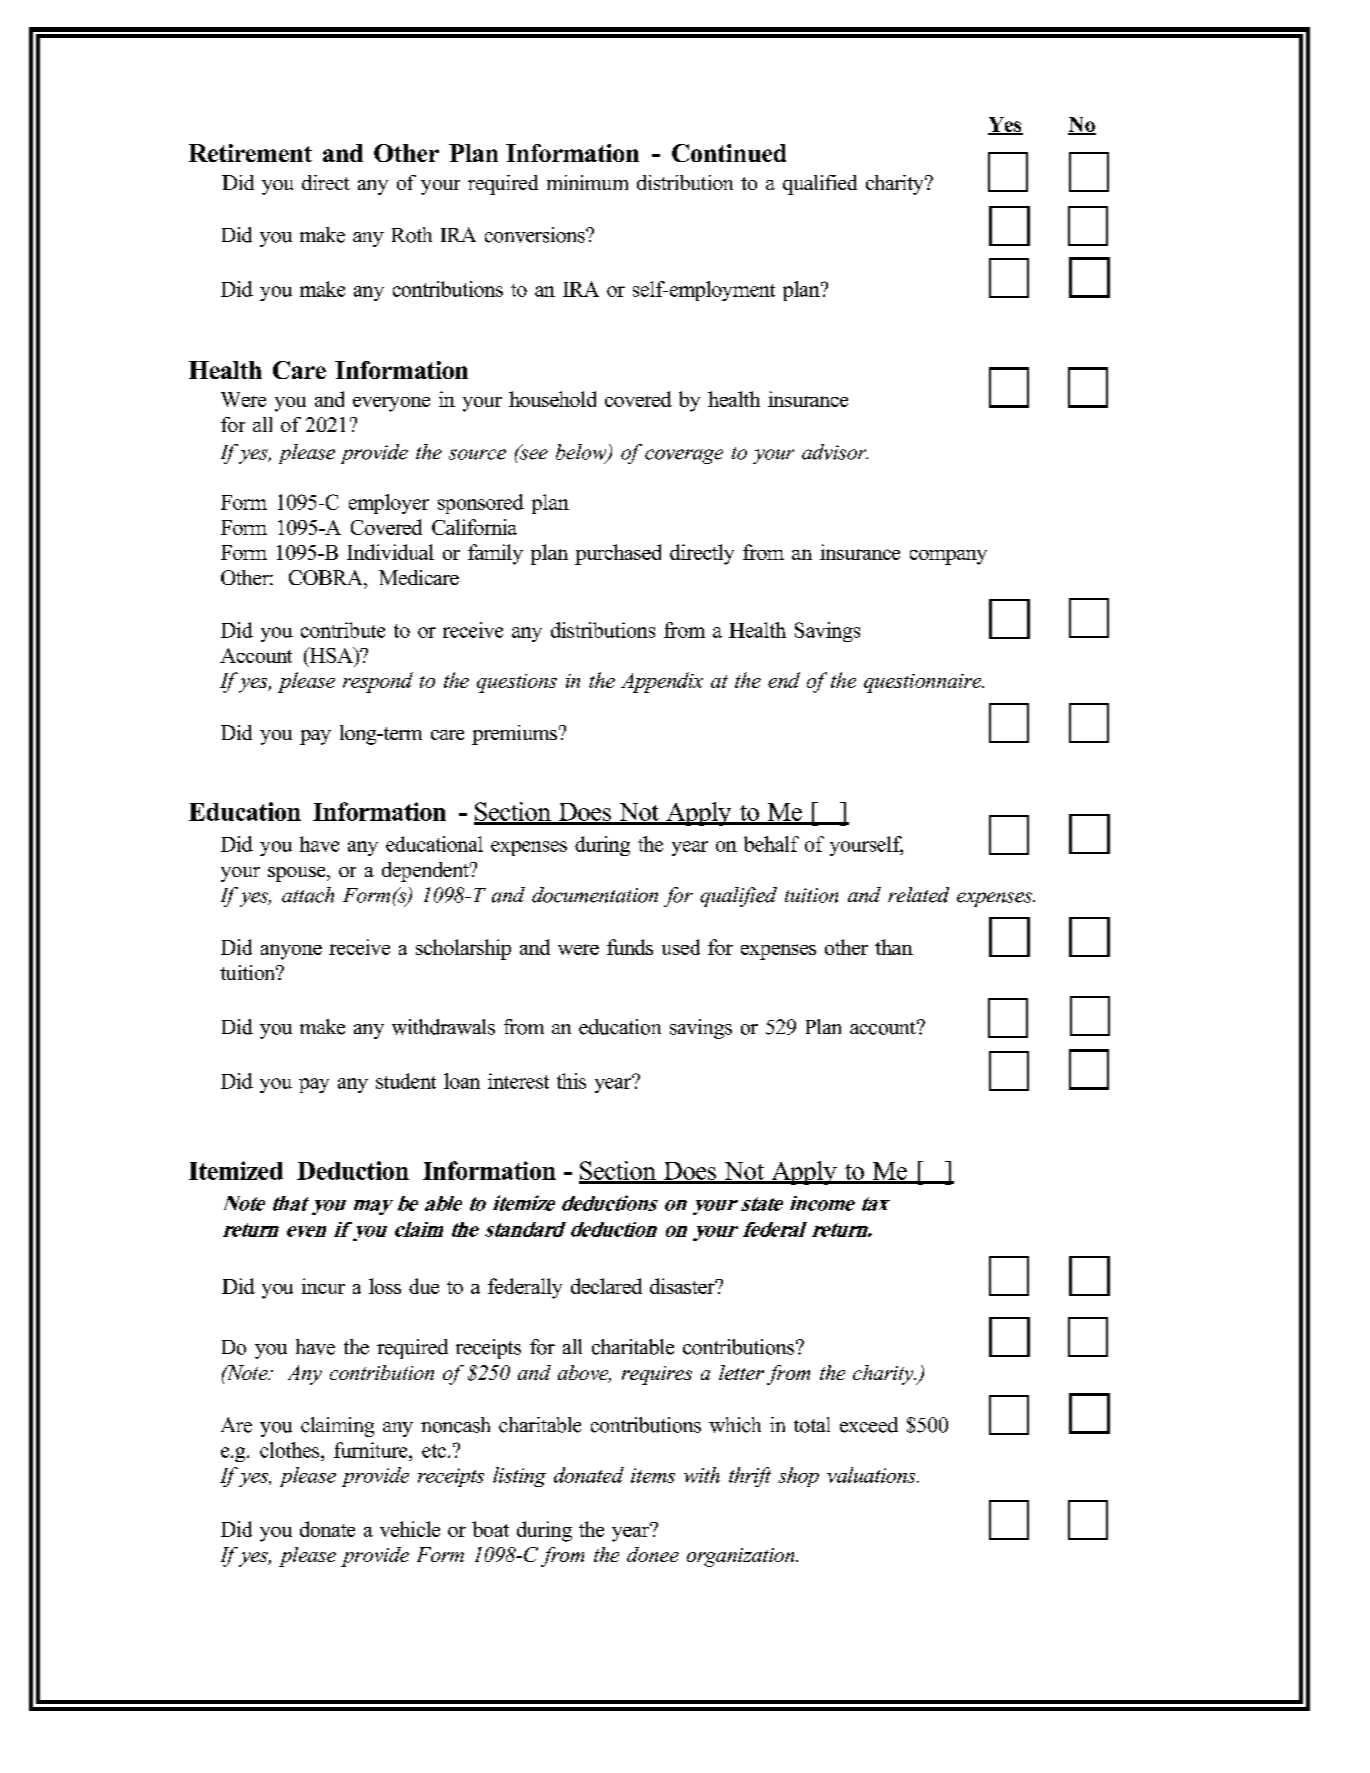  Describe the element at coordinates (291, 1450) in the screenshot. I see `clothes` at that location.
